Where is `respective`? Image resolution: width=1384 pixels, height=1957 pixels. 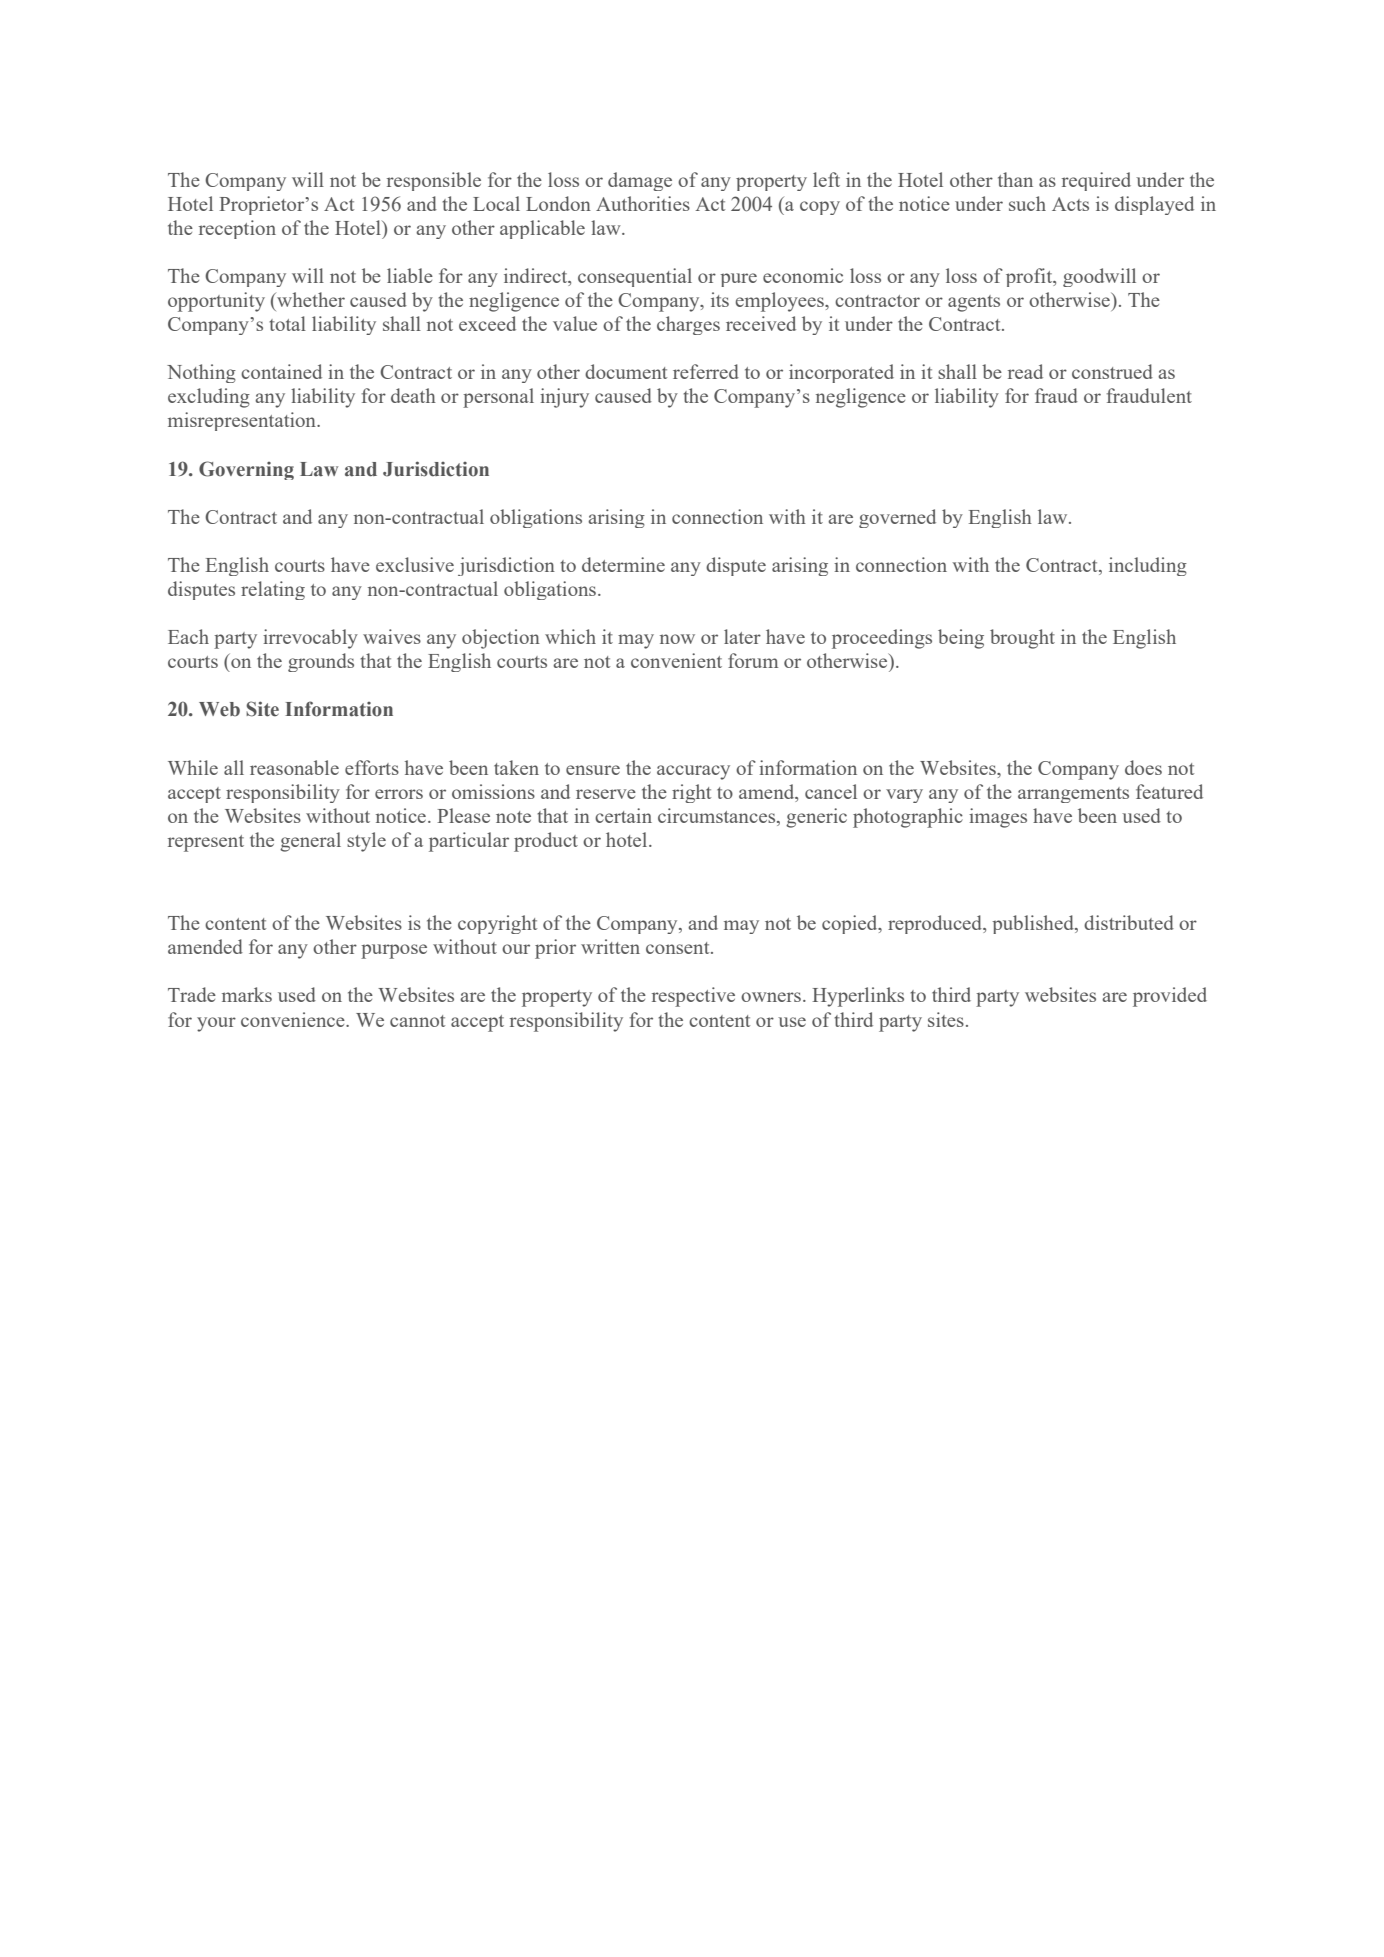 respective is located at coordinates (693, 997).
